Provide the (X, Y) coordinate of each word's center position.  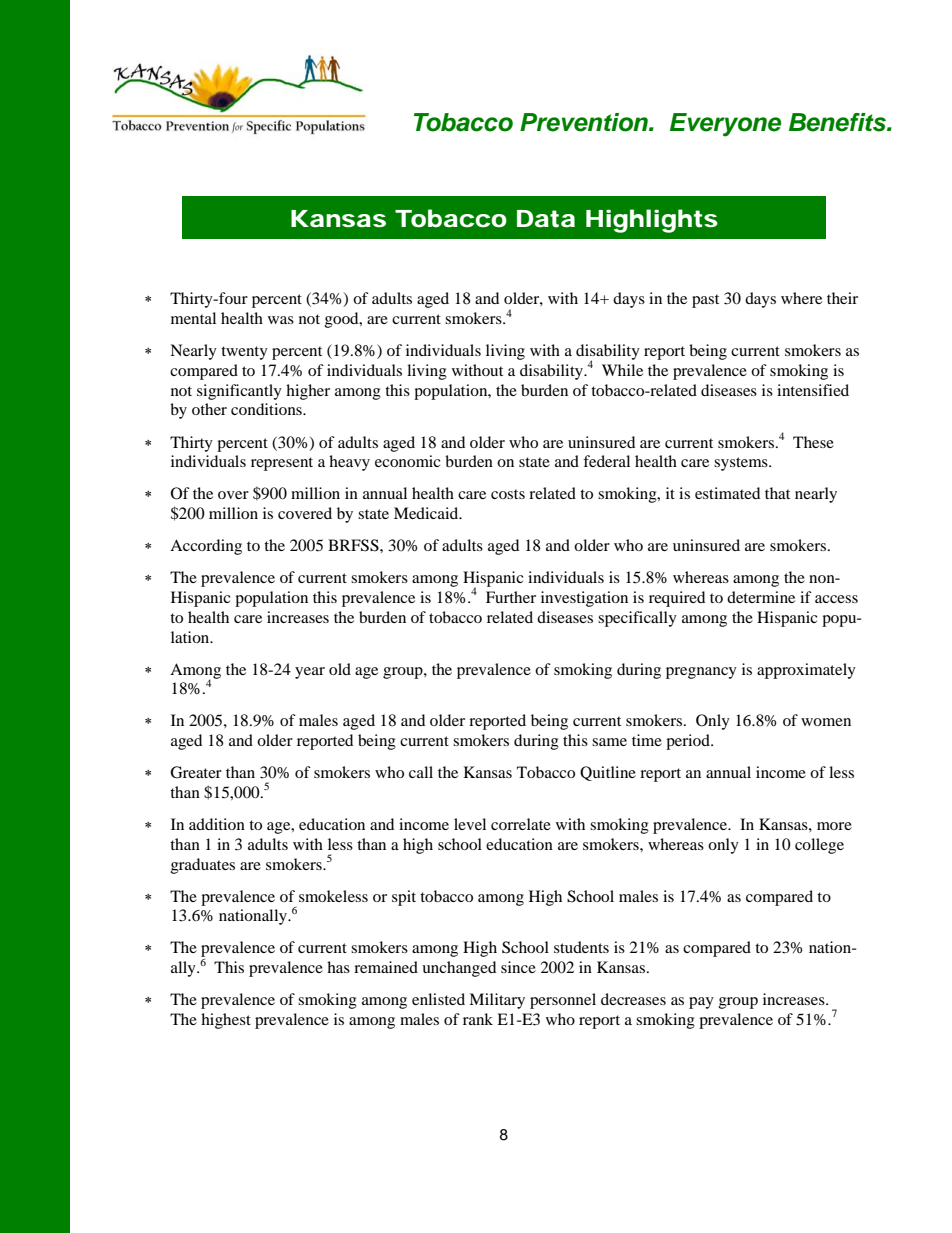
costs (508, 494)
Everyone (725, 125)
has (338, 967)
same (609, 742)
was (281, 320)
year (310, 673)
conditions (267, 409)
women (826, 722)
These (813, 442)
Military (497, 1001)
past (705, 301)
